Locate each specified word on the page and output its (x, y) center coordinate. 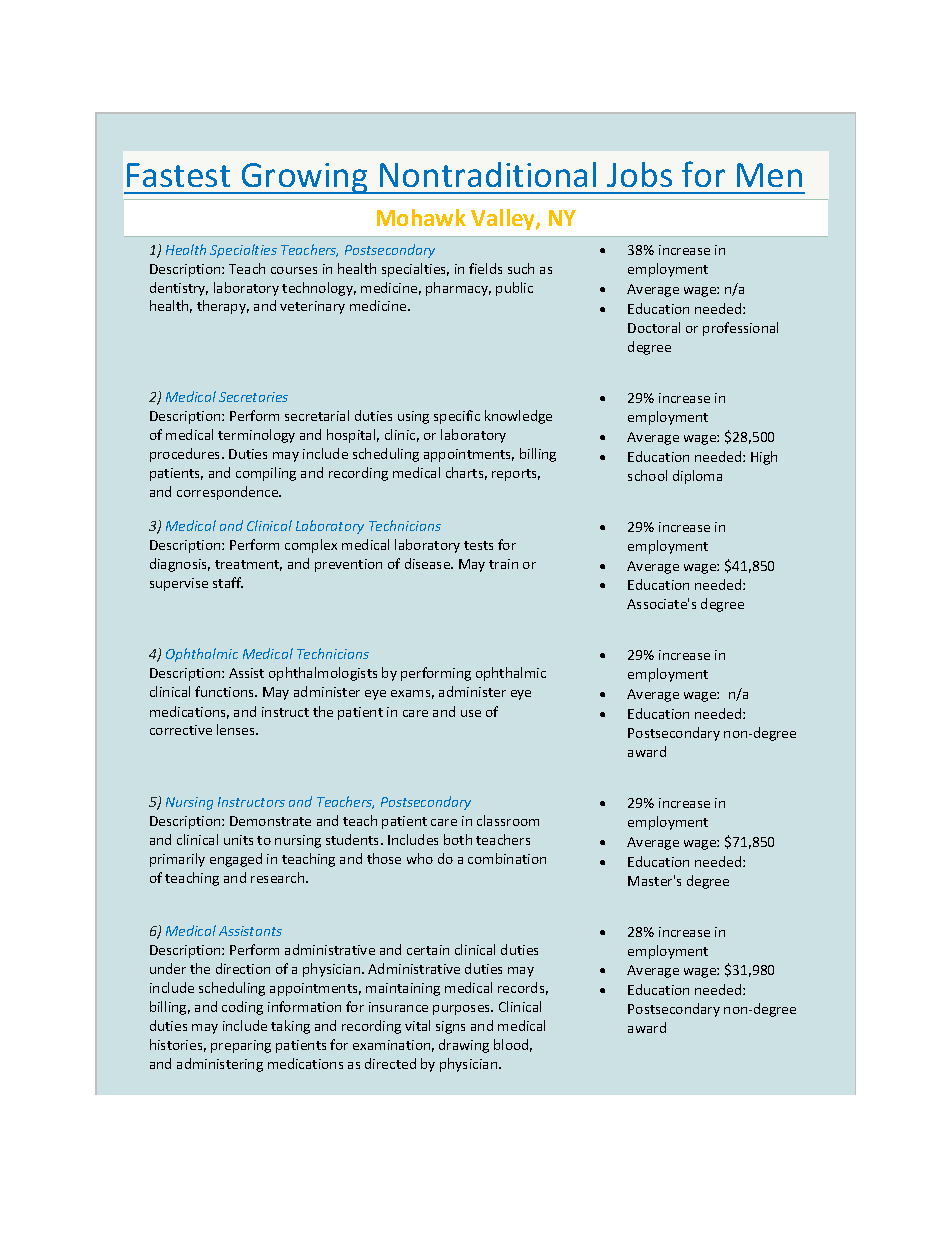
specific (457, 417)
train (503, 564)
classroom (508, 820)
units (238, 840)
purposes (463, 1010)
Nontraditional (488, 174)
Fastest (178, 175)
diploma (697, 477)
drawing (464, 1046)
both (458, 839)
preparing (241, 1046)
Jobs (639, 174)
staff (228, 582)
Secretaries (253, 397)
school (647, 475)
